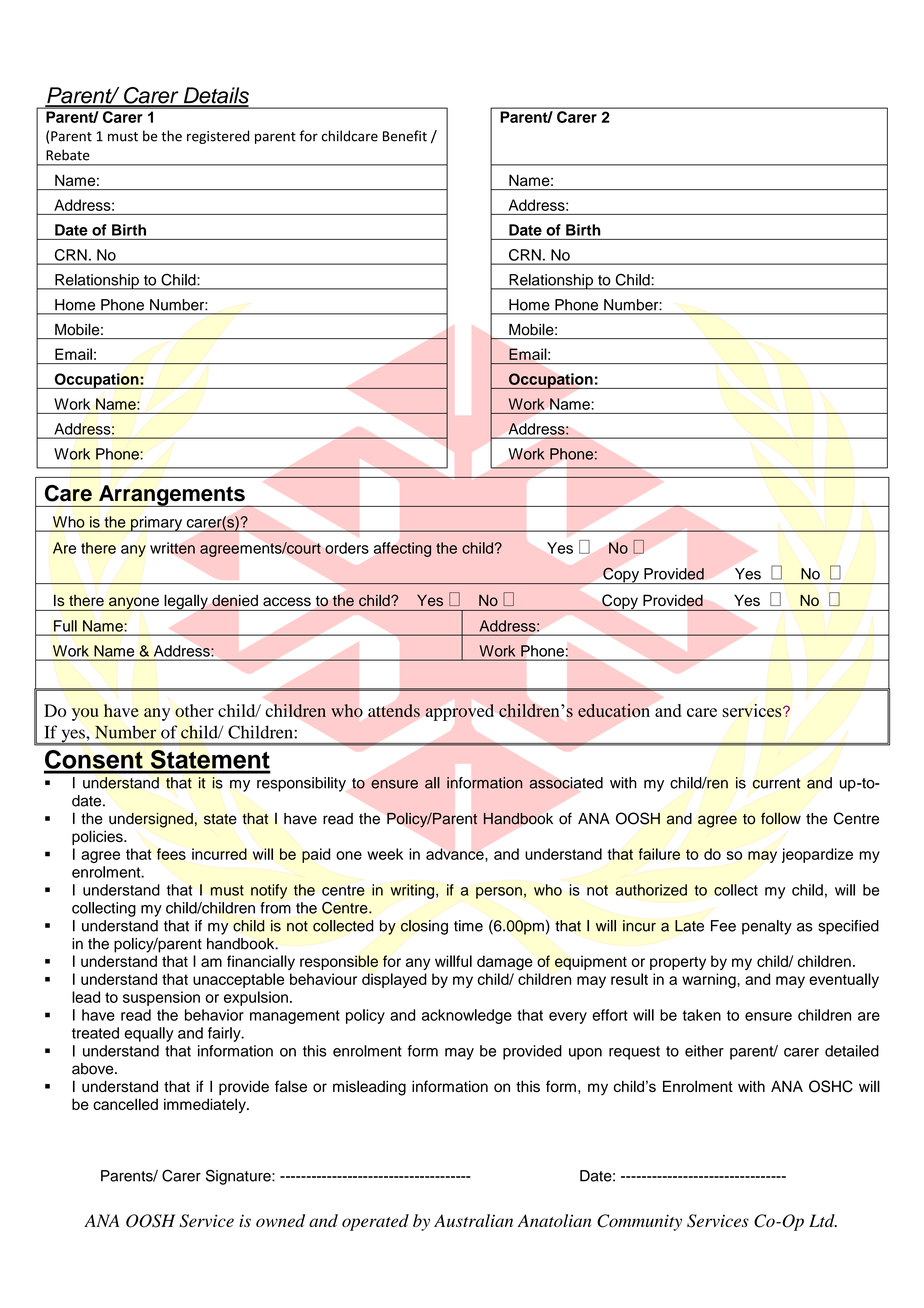  What do you see at coordinates (460, 712) in the image?
I see `approved` at bounding box center [460, 712].
